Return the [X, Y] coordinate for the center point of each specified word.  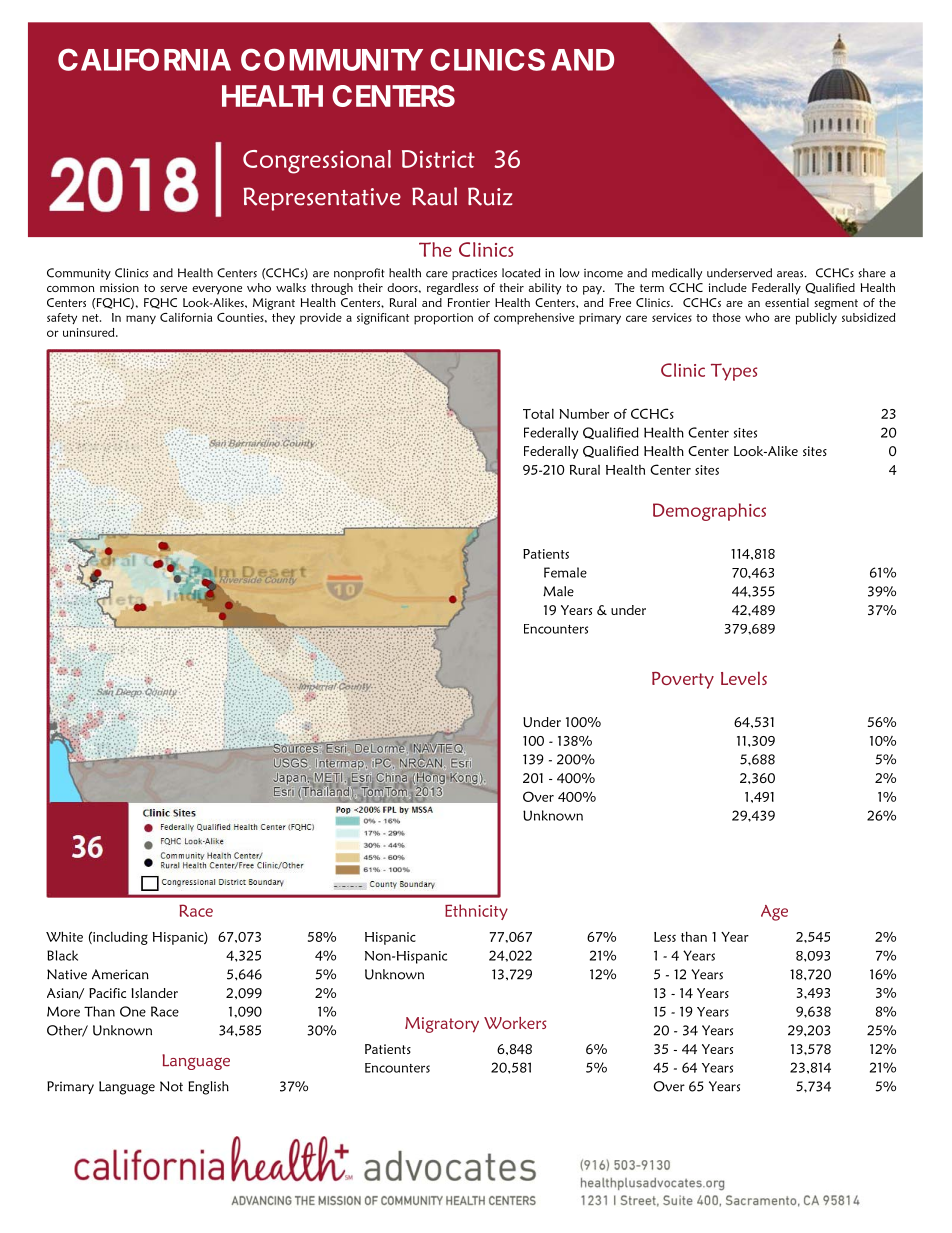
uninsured [90, 332]
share [872, 273]
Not [171, 1086]
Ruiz [490, 196]
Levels [744, 678]
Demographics [709, 512]
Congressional [317, 162]
